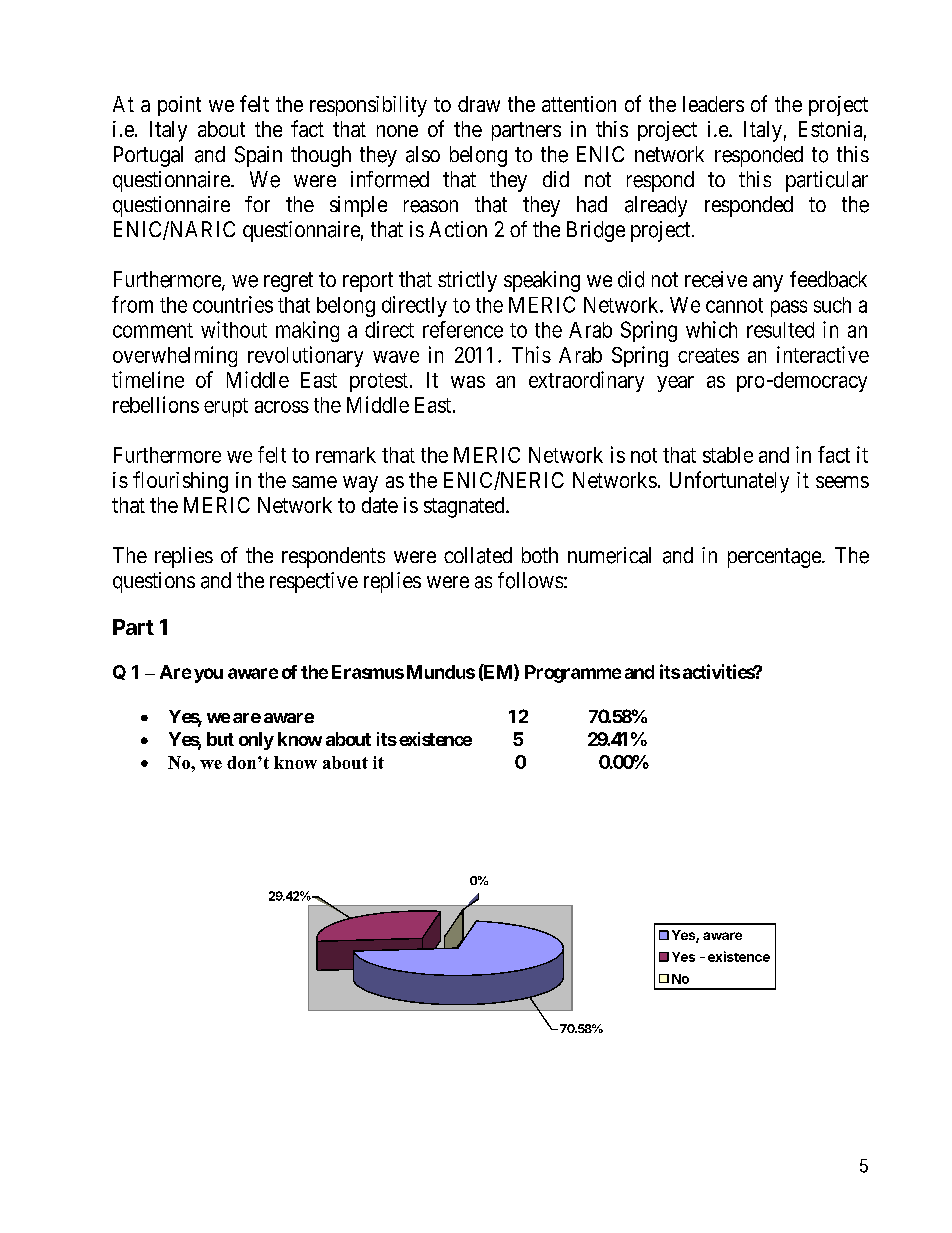 The height and width of the screenshot is (1233, 952). Describe the element at coordinates (465, 507) in the screenshot. I see `stagnated` at that location.
